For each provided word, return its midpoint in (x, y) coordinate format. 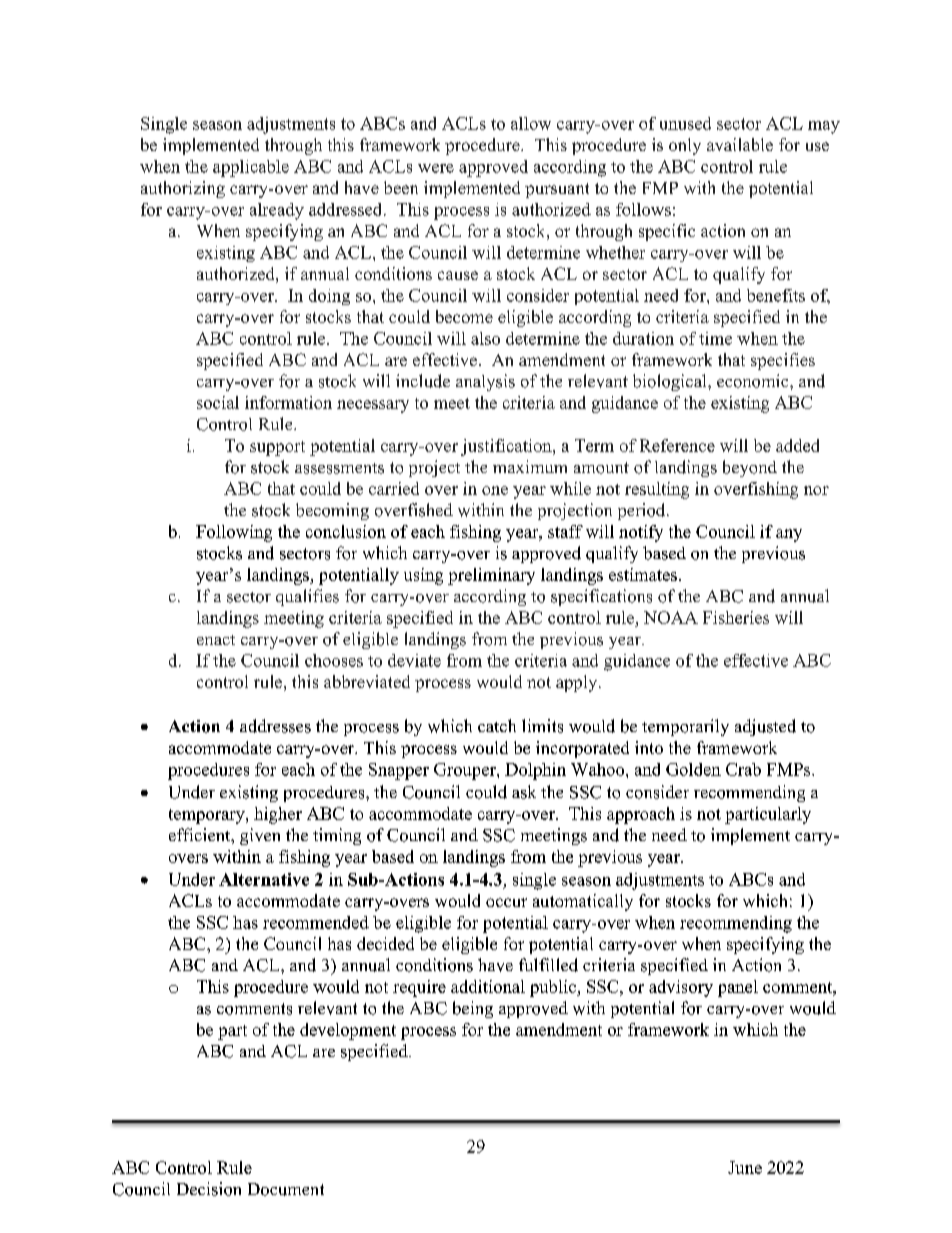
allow (531, 123)
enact (216, 640)
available (740, 144)
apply (578, 683)
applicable (251, 168)
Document (286, 1189)
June (745, 1167)
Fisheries (736, 617)
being (473, 1009)
